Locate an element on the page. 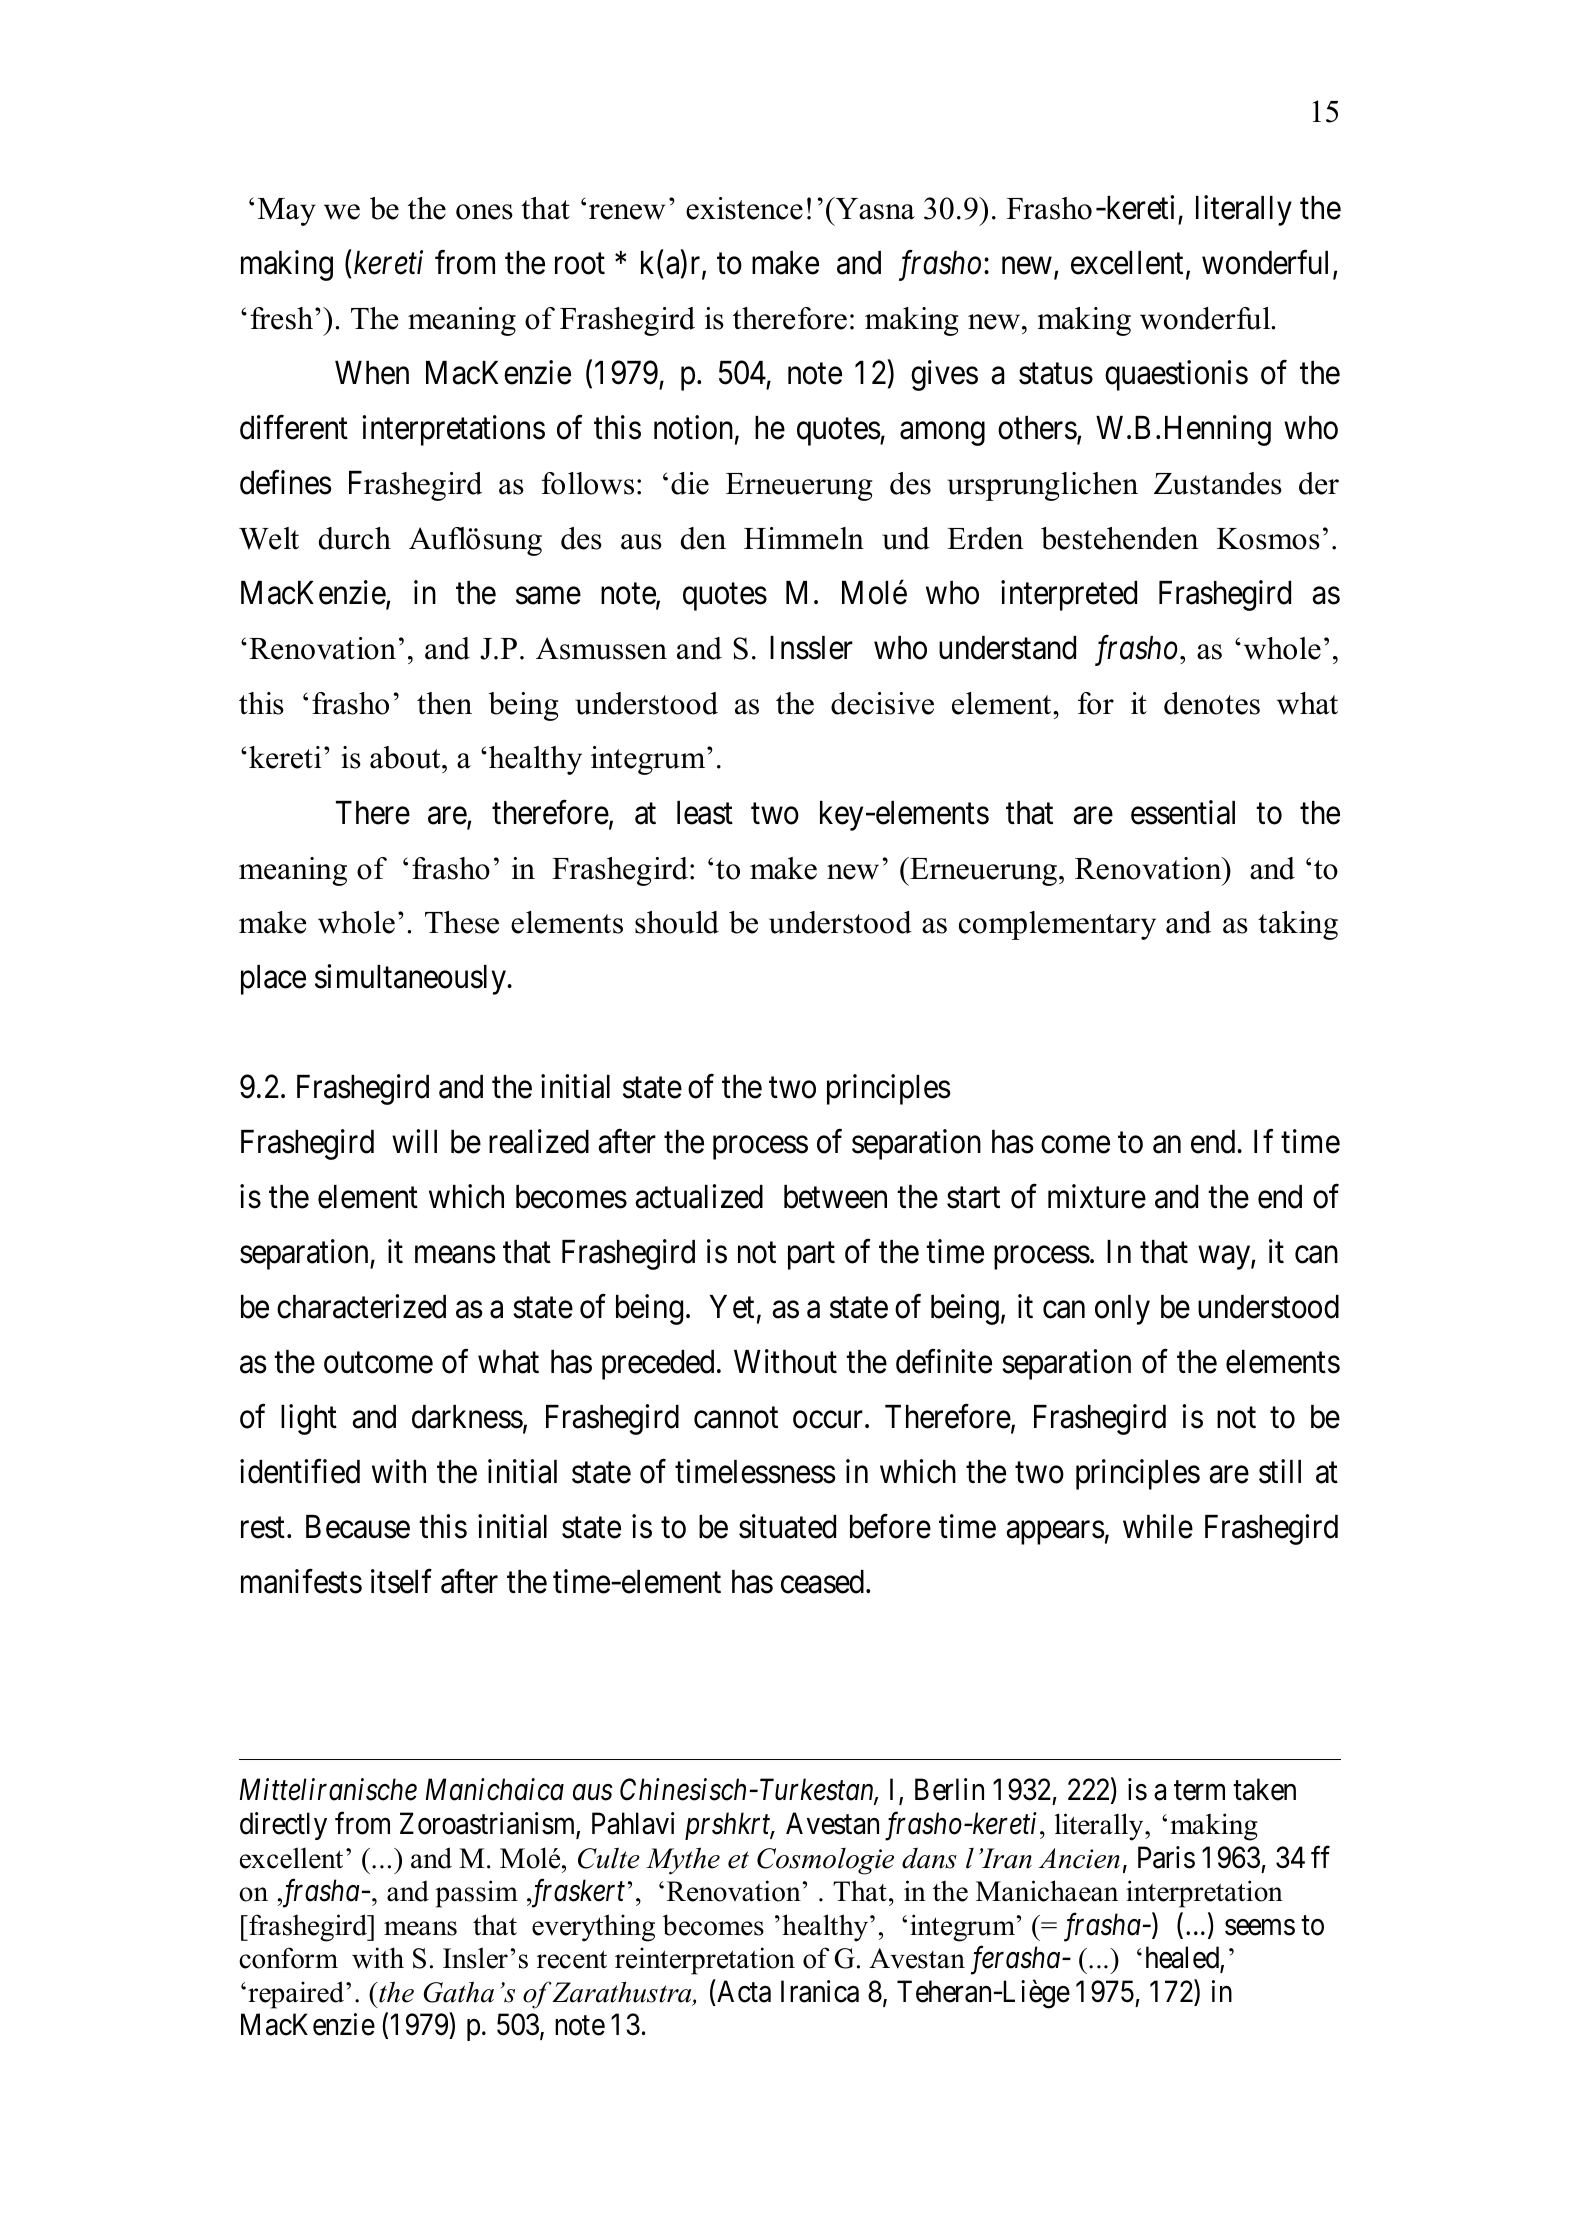 Image resolution: width=1579 pixels, height=2234 pixels. should is located at coordinates (677, 922).
